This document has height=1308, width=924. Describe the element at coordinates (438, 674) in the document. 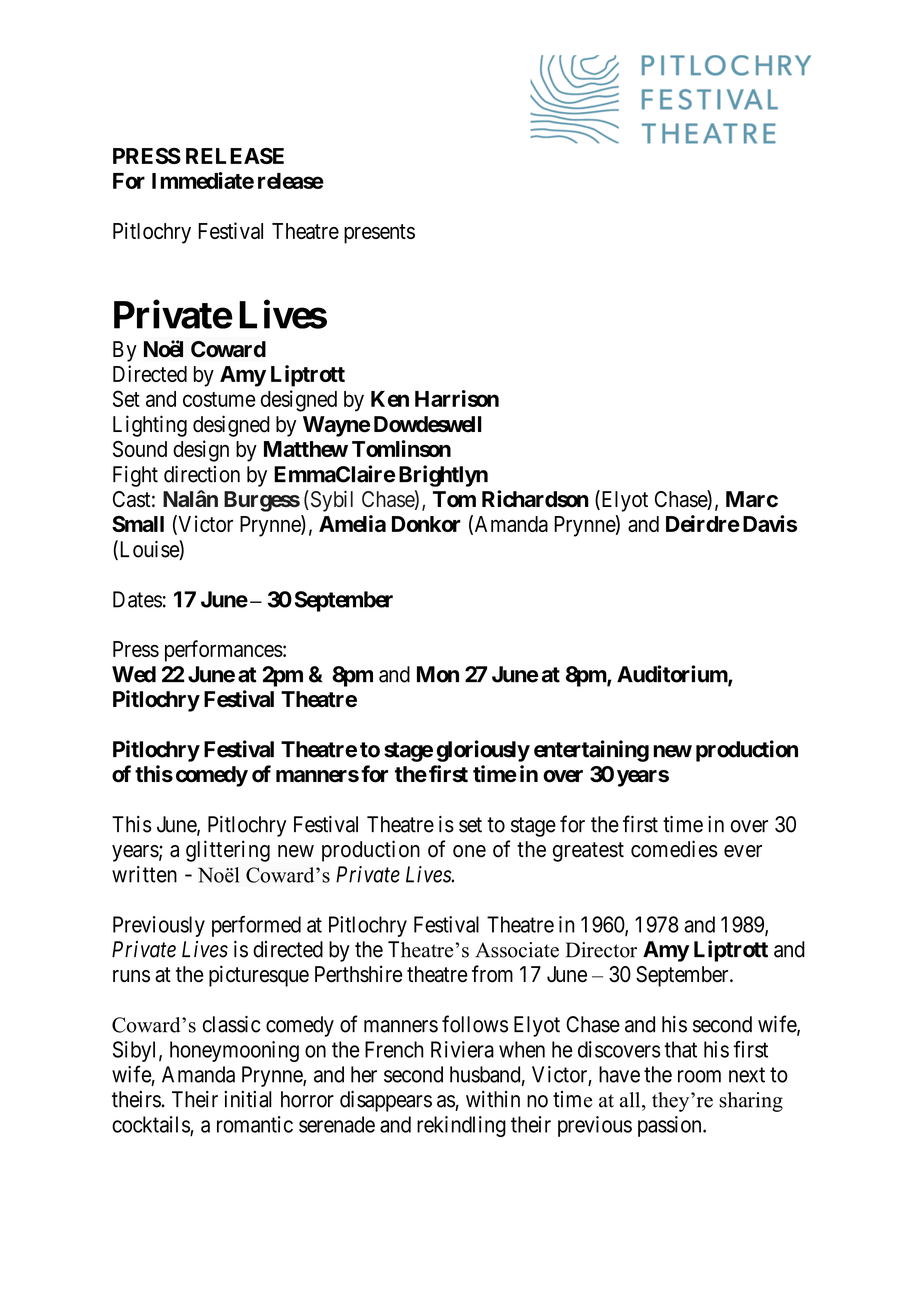

I see `Mon` at that location.
